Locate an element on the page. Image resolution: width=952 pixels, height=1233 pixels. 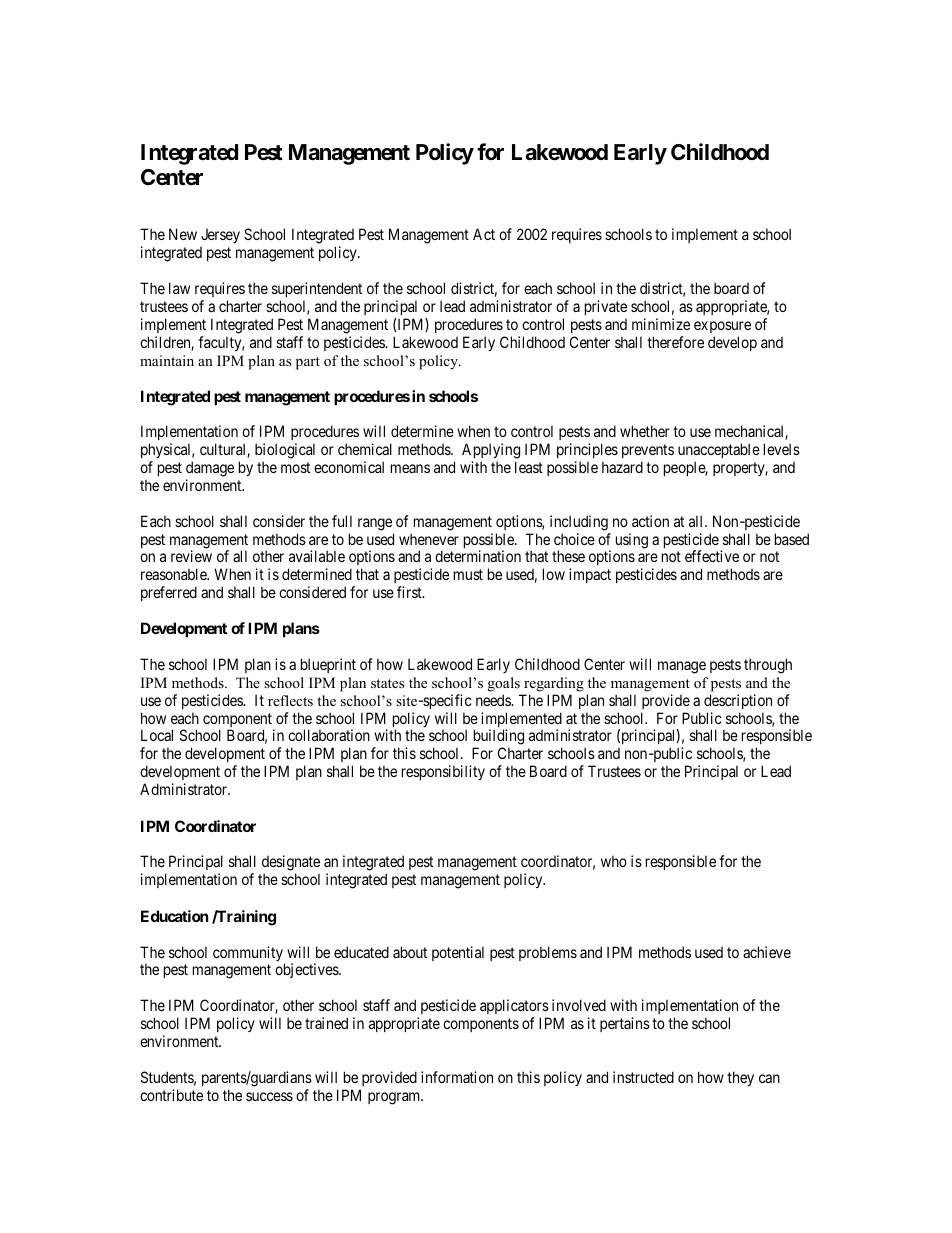
unacceptable is located at coordinates (719, 450).
